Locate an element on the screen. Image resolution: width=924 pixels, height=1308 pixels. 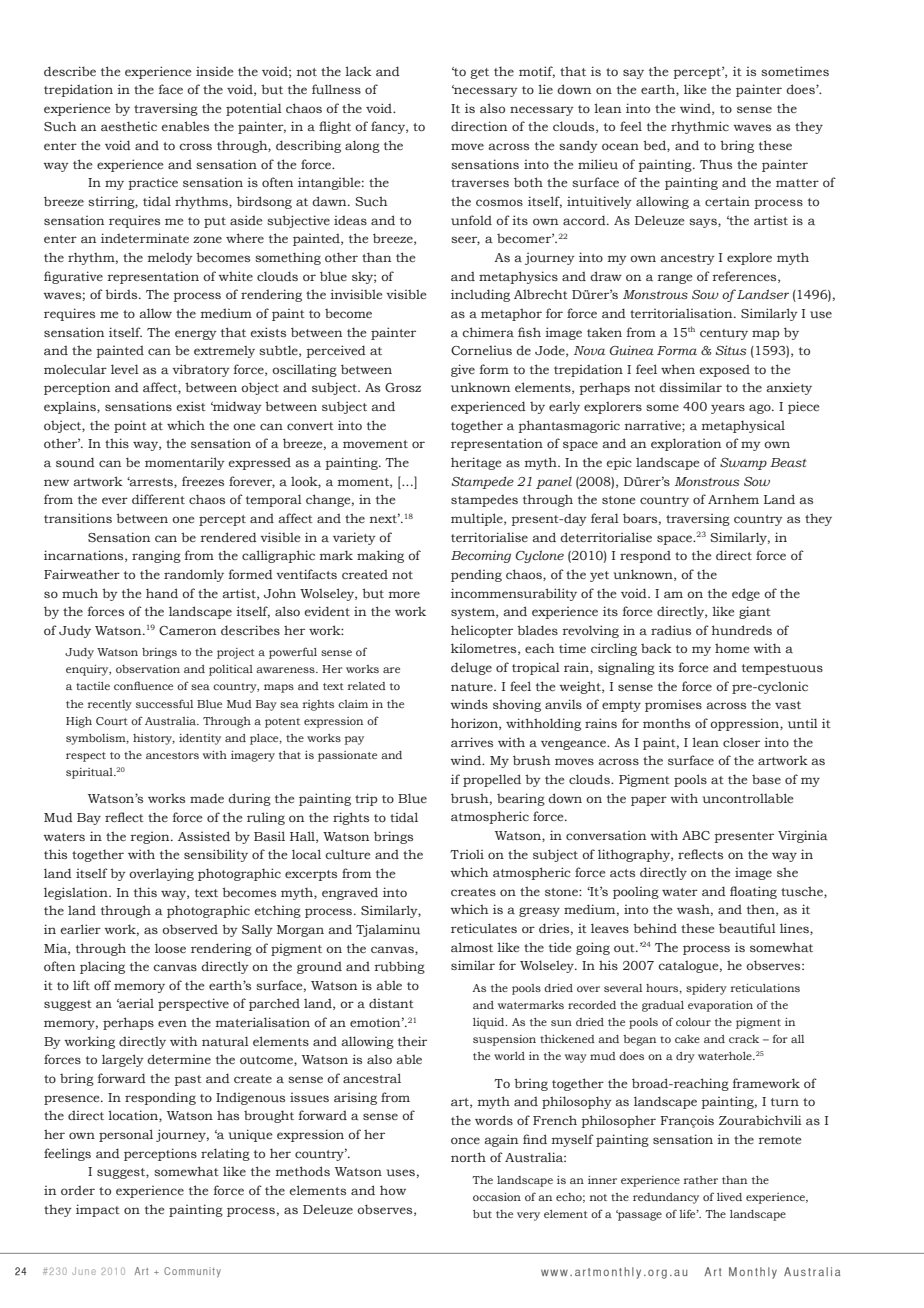
along is located at coordinates (362, 146).
